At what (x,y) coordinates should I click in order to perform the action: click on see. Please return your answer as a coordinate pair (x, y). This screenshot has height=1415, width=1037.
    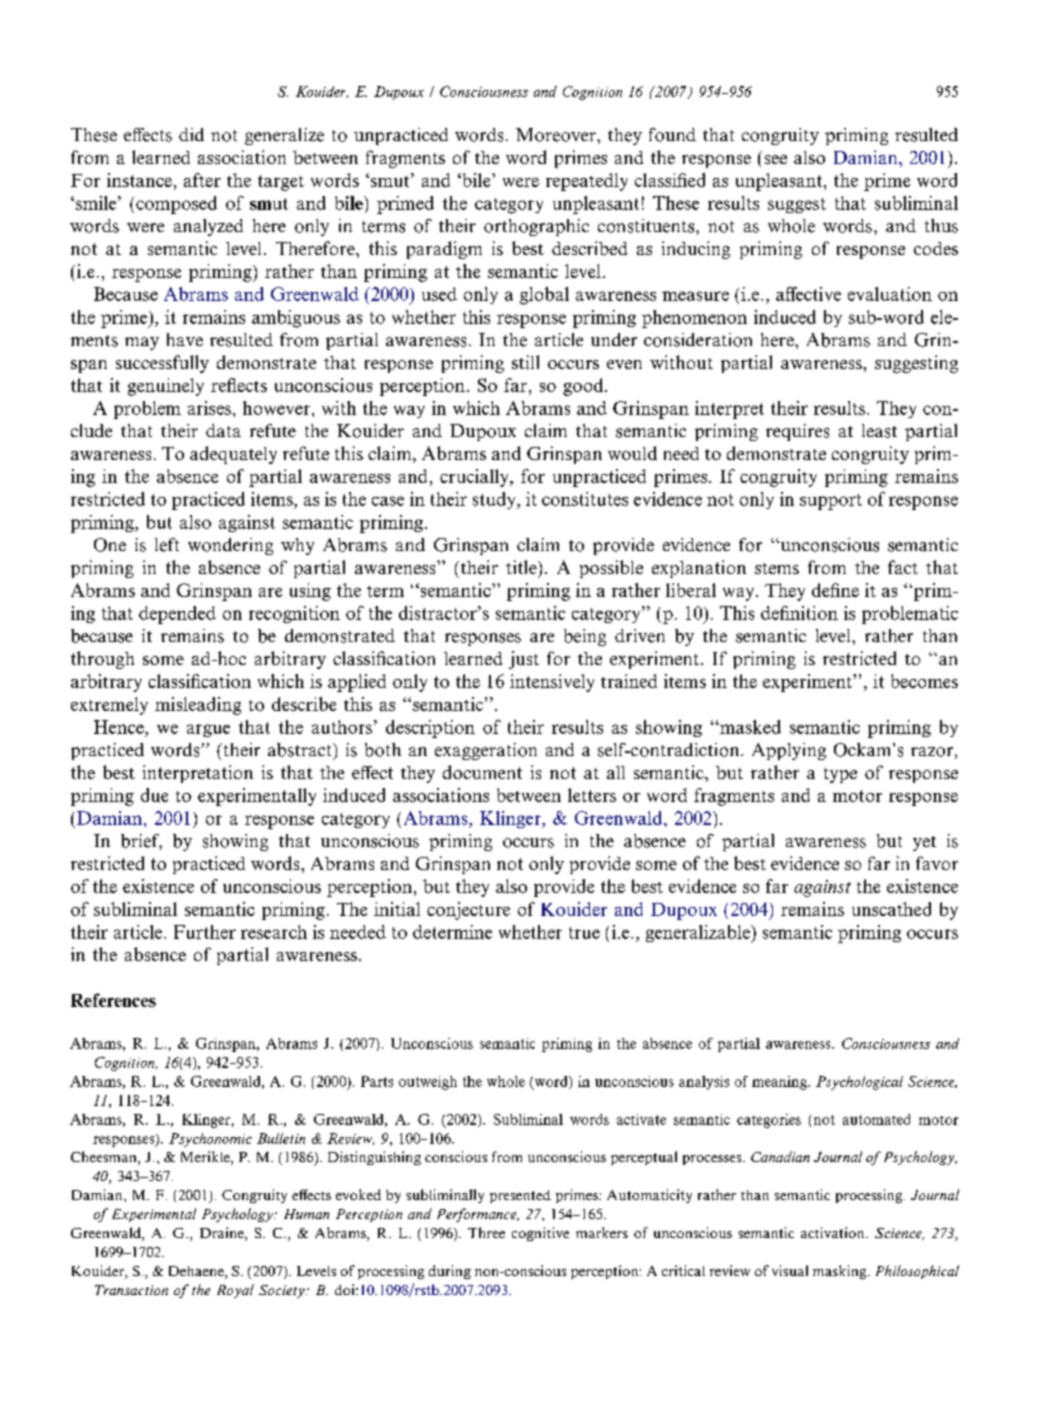
    Looking at the image, I should click on (776, 159).
